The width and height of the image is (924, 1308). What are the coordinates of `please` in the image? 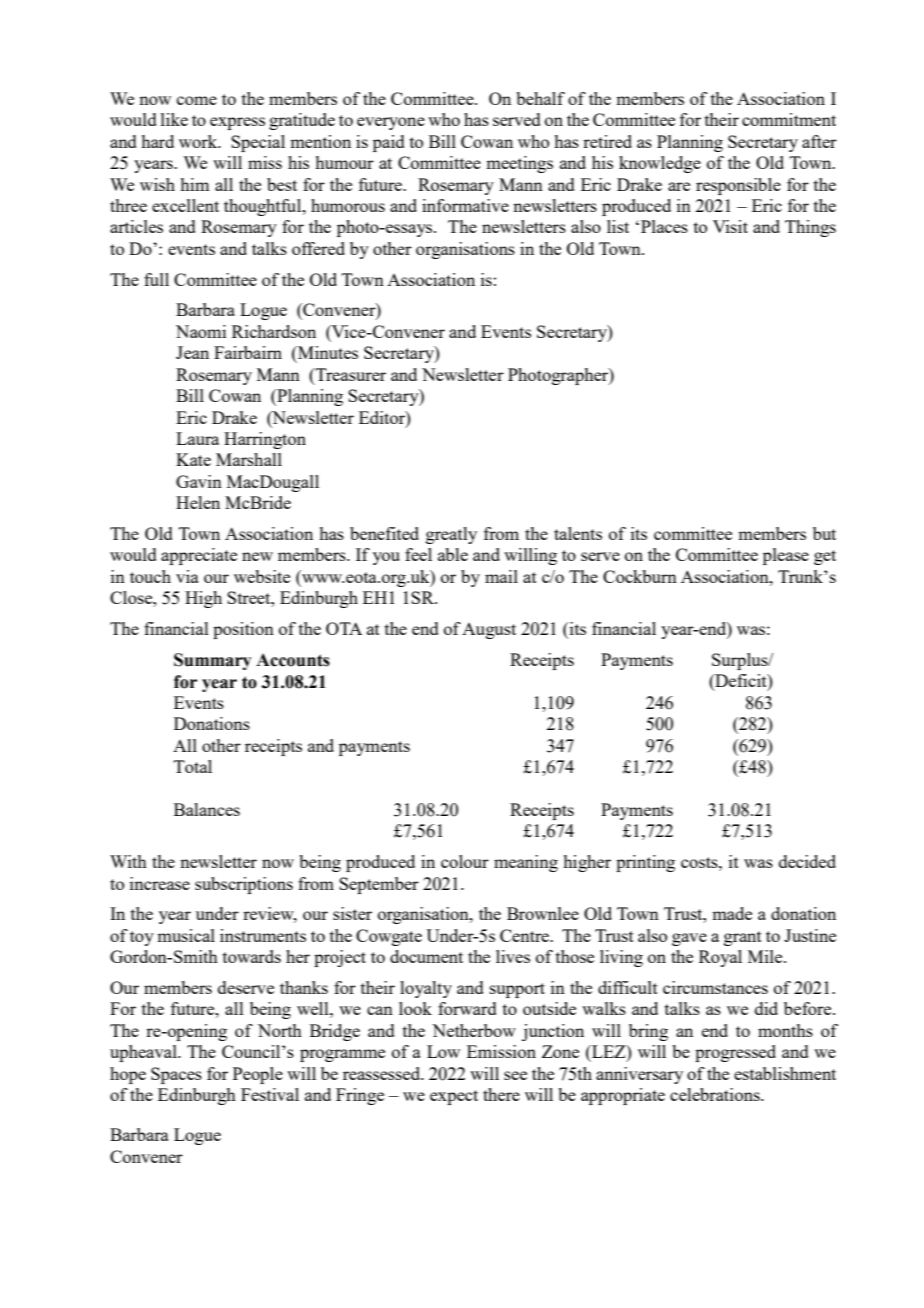 It's located at (786, 556).
